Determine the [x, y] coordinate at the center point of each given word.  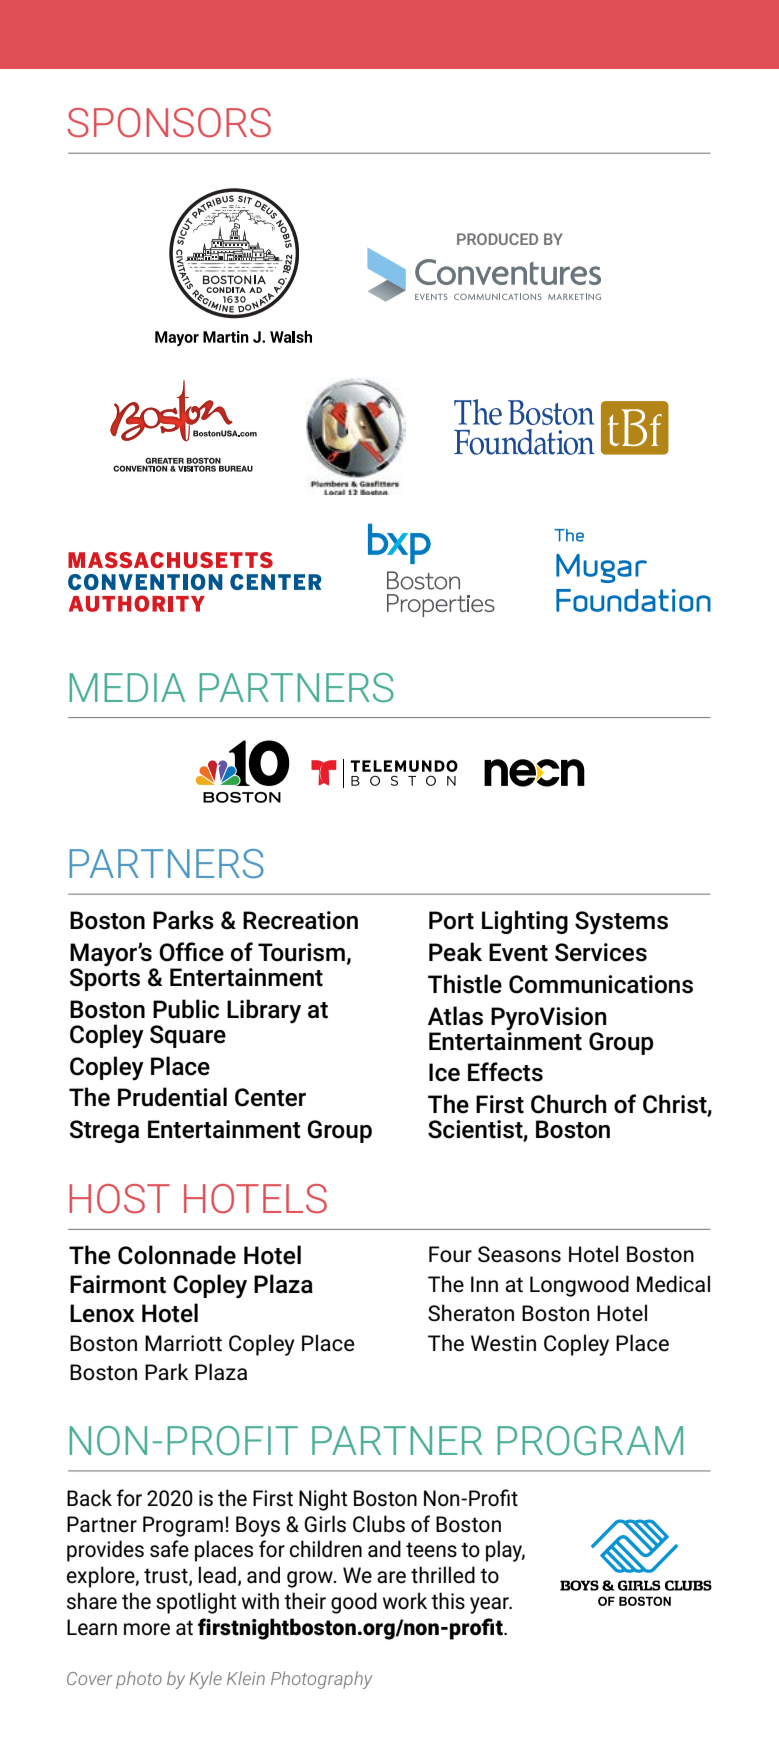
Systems [621, 922]
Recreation [300, 920]
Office [191, 952]
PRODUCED [497, 239]
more [147, 1629]
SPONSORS [169, 123]
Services [601, 952]
